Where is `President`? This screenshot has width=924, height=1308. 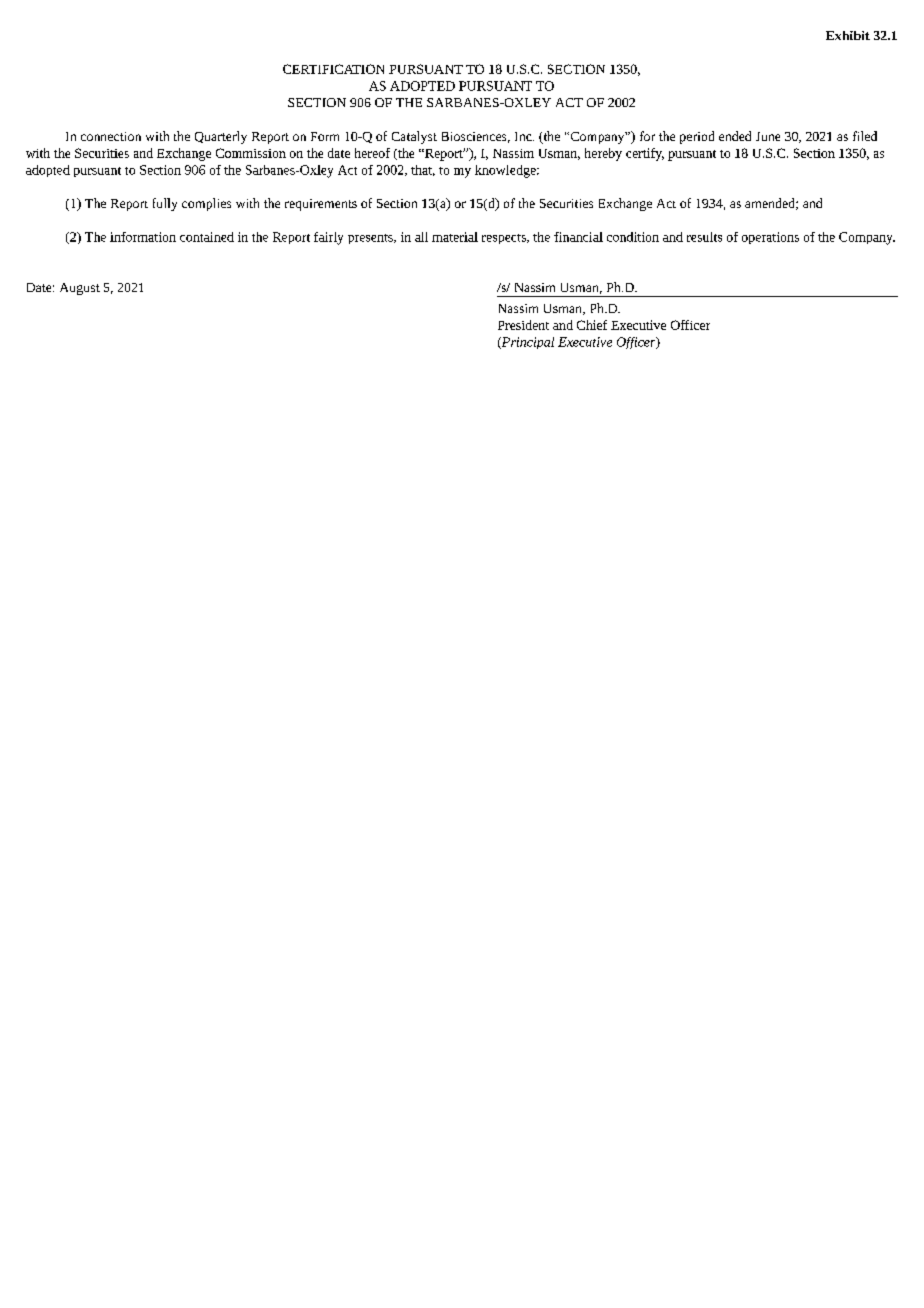
President is located at coordinates (523, 325).
